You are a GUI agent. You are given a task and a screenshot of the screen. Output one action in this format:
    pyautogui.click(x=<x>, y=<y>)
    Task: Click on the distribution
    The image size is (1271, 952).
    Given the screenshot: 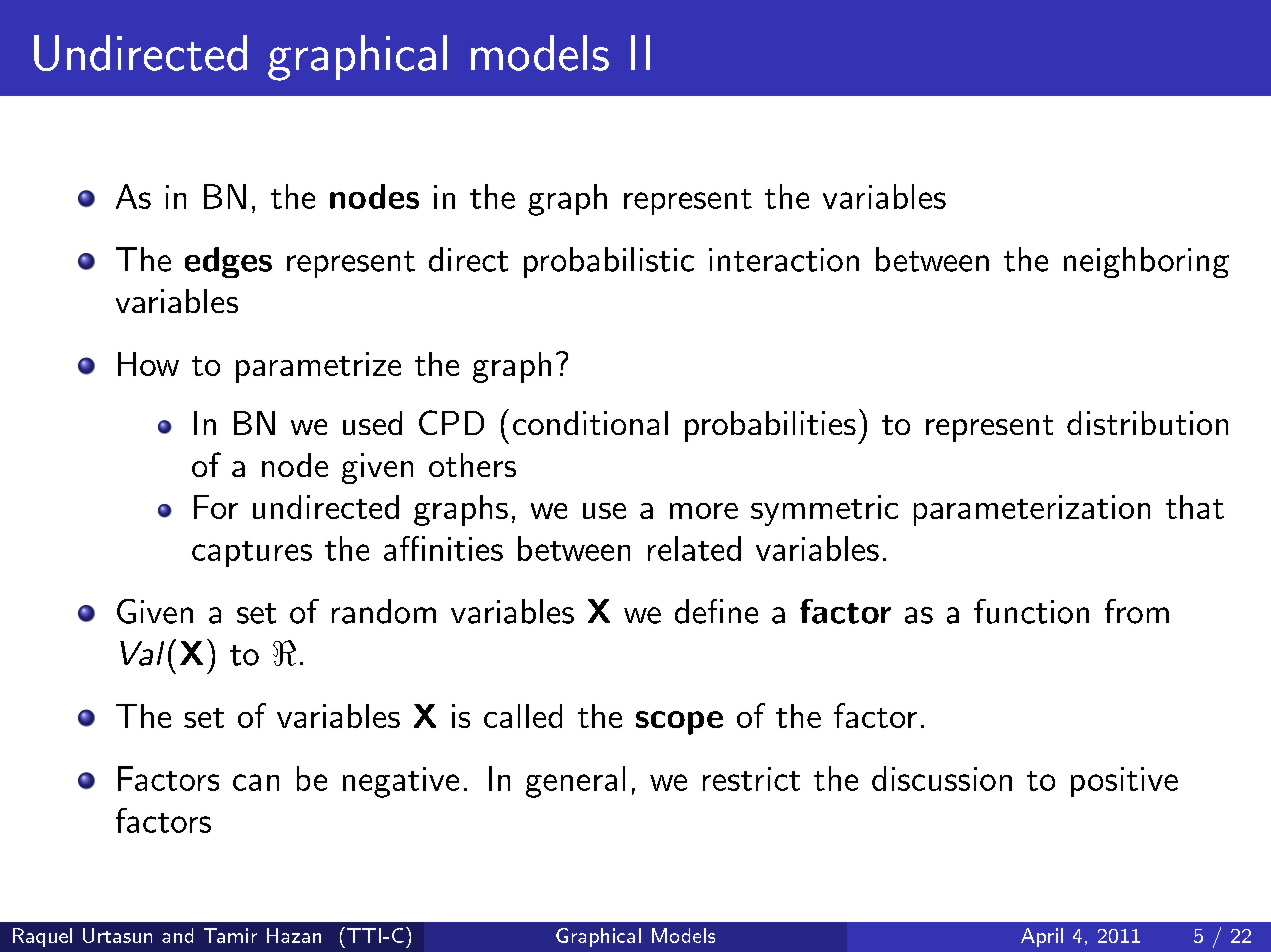 What is the action you would take?
    pyautogui.click(x=1147, y=423)
